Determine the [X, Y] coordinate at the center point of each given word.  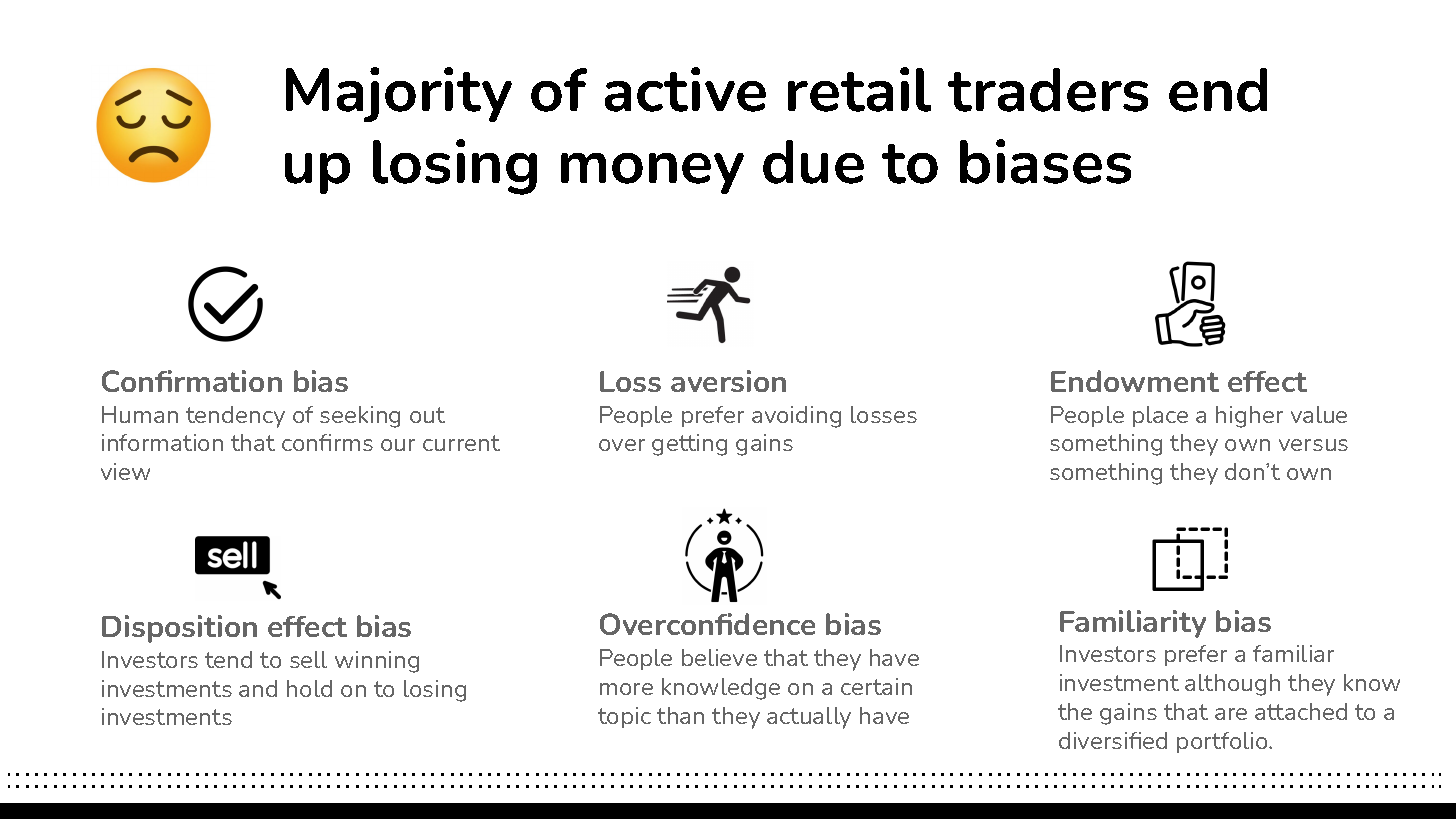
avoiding [796, 417]
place [1160, 416]
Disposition [179, 629]
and [258, 688]
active [685, 89]
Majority [399, 94]
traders [1048, 90]
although [1232, 685]
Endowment [1135, 381]
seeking [360, 417]
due [813, 162]
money [652, 173]
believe [719, 657]
